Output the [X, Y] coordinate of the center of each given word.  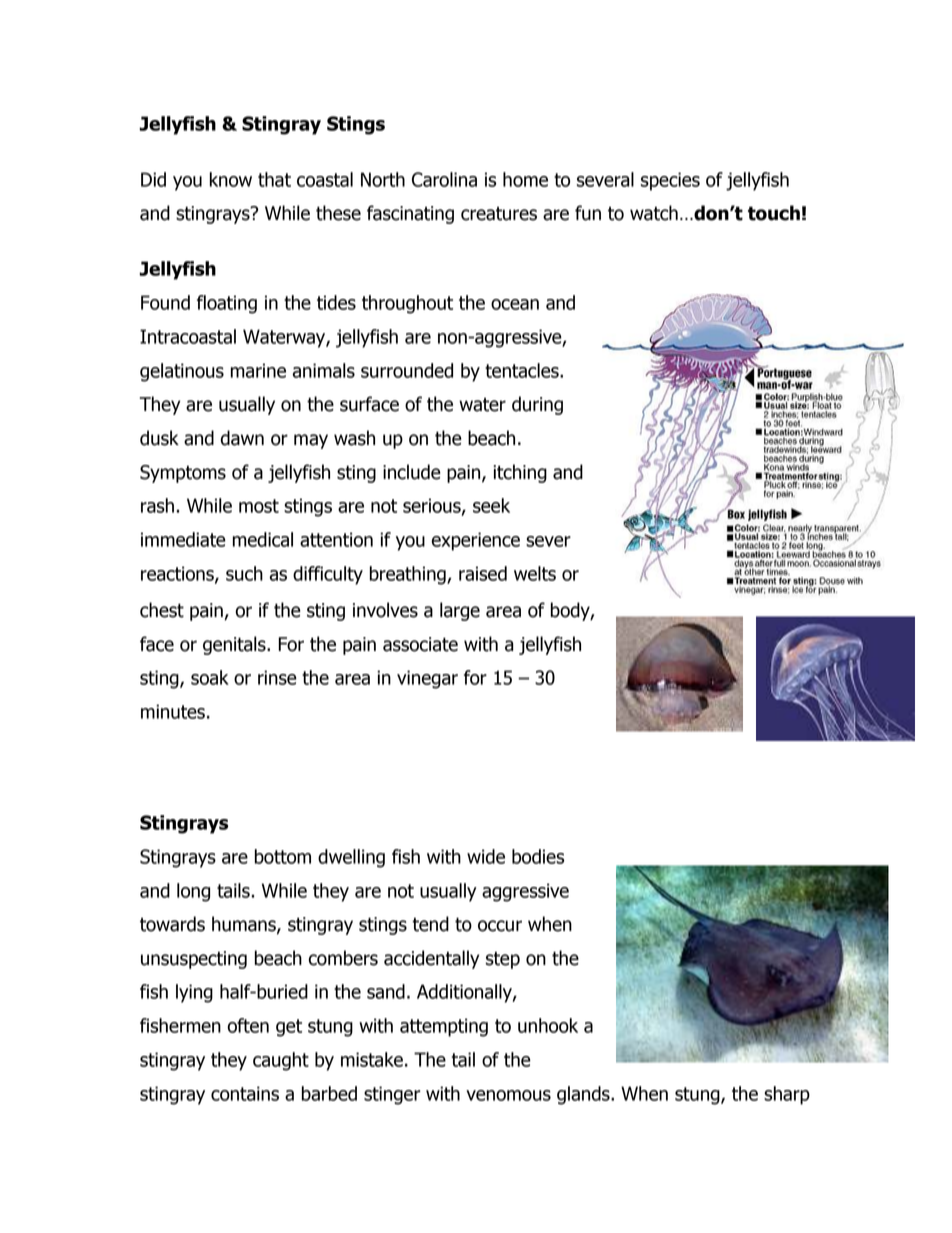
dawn [242, 438]
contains [245, 1093]
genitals [235, 645]
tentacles [523, 370]
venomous [508, 1095]
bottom [283, 856]
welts [535, 573]
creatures [499, 214]
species [670, 181]
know [231, 179]
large [460, 611]
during [537, 405]
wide [486, 856]
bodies [538, 856]
